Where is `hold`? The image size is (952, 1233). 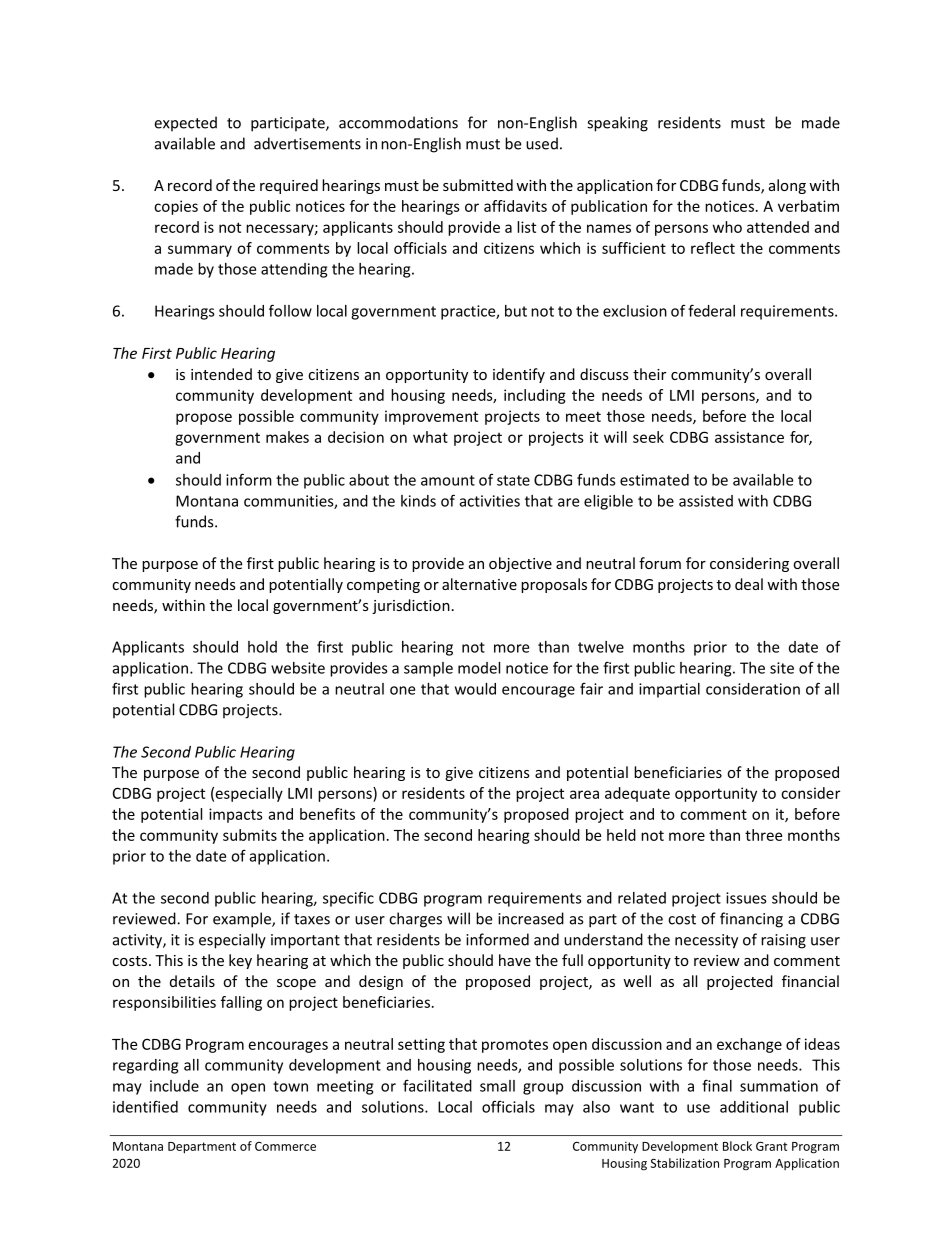
hold is located at coordinates (262, 647).
